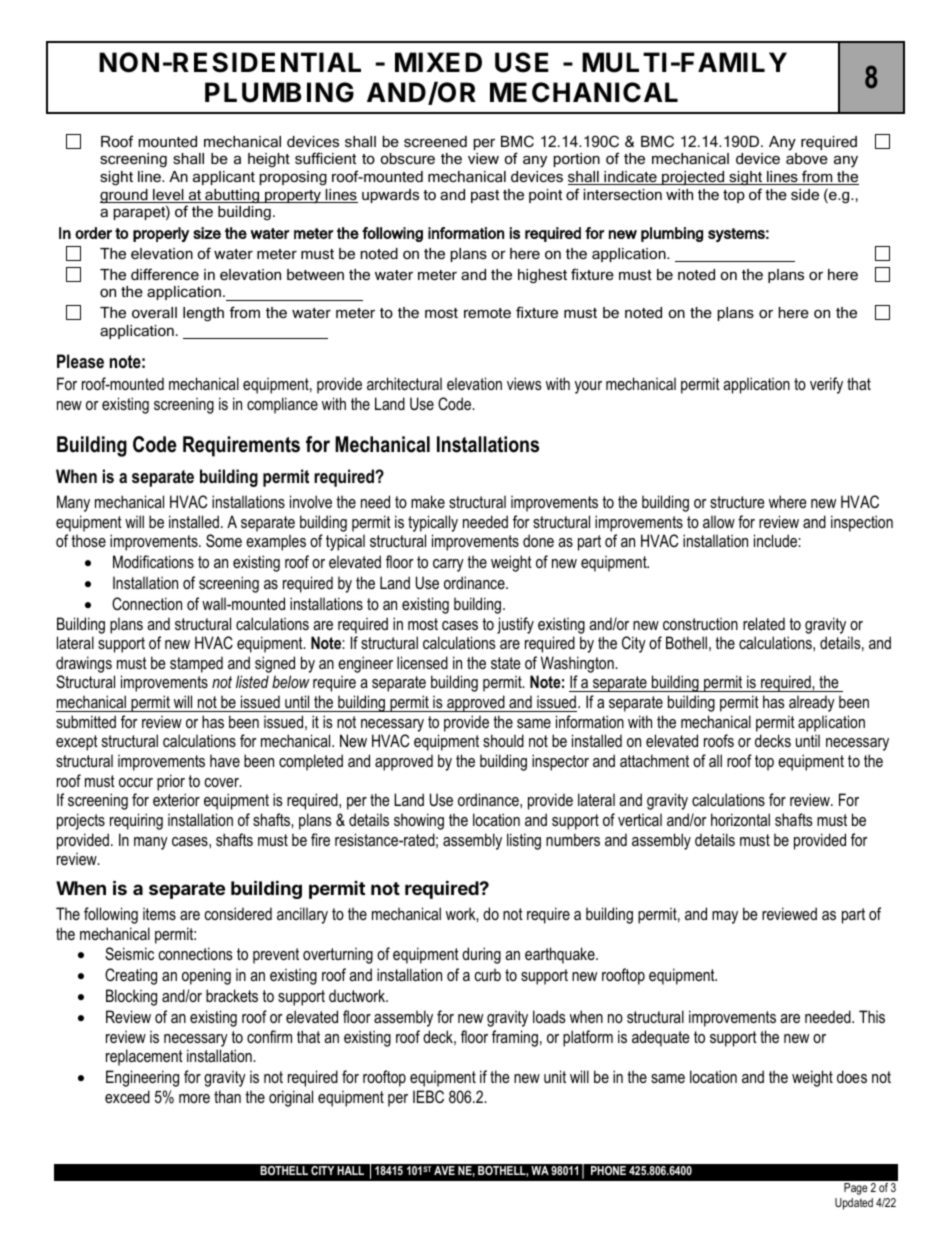 This page has height=1233, width=952. What do you see at coordinates (555, 1076) in the page?
I see `unit` at bounding box center [555, 1076].
